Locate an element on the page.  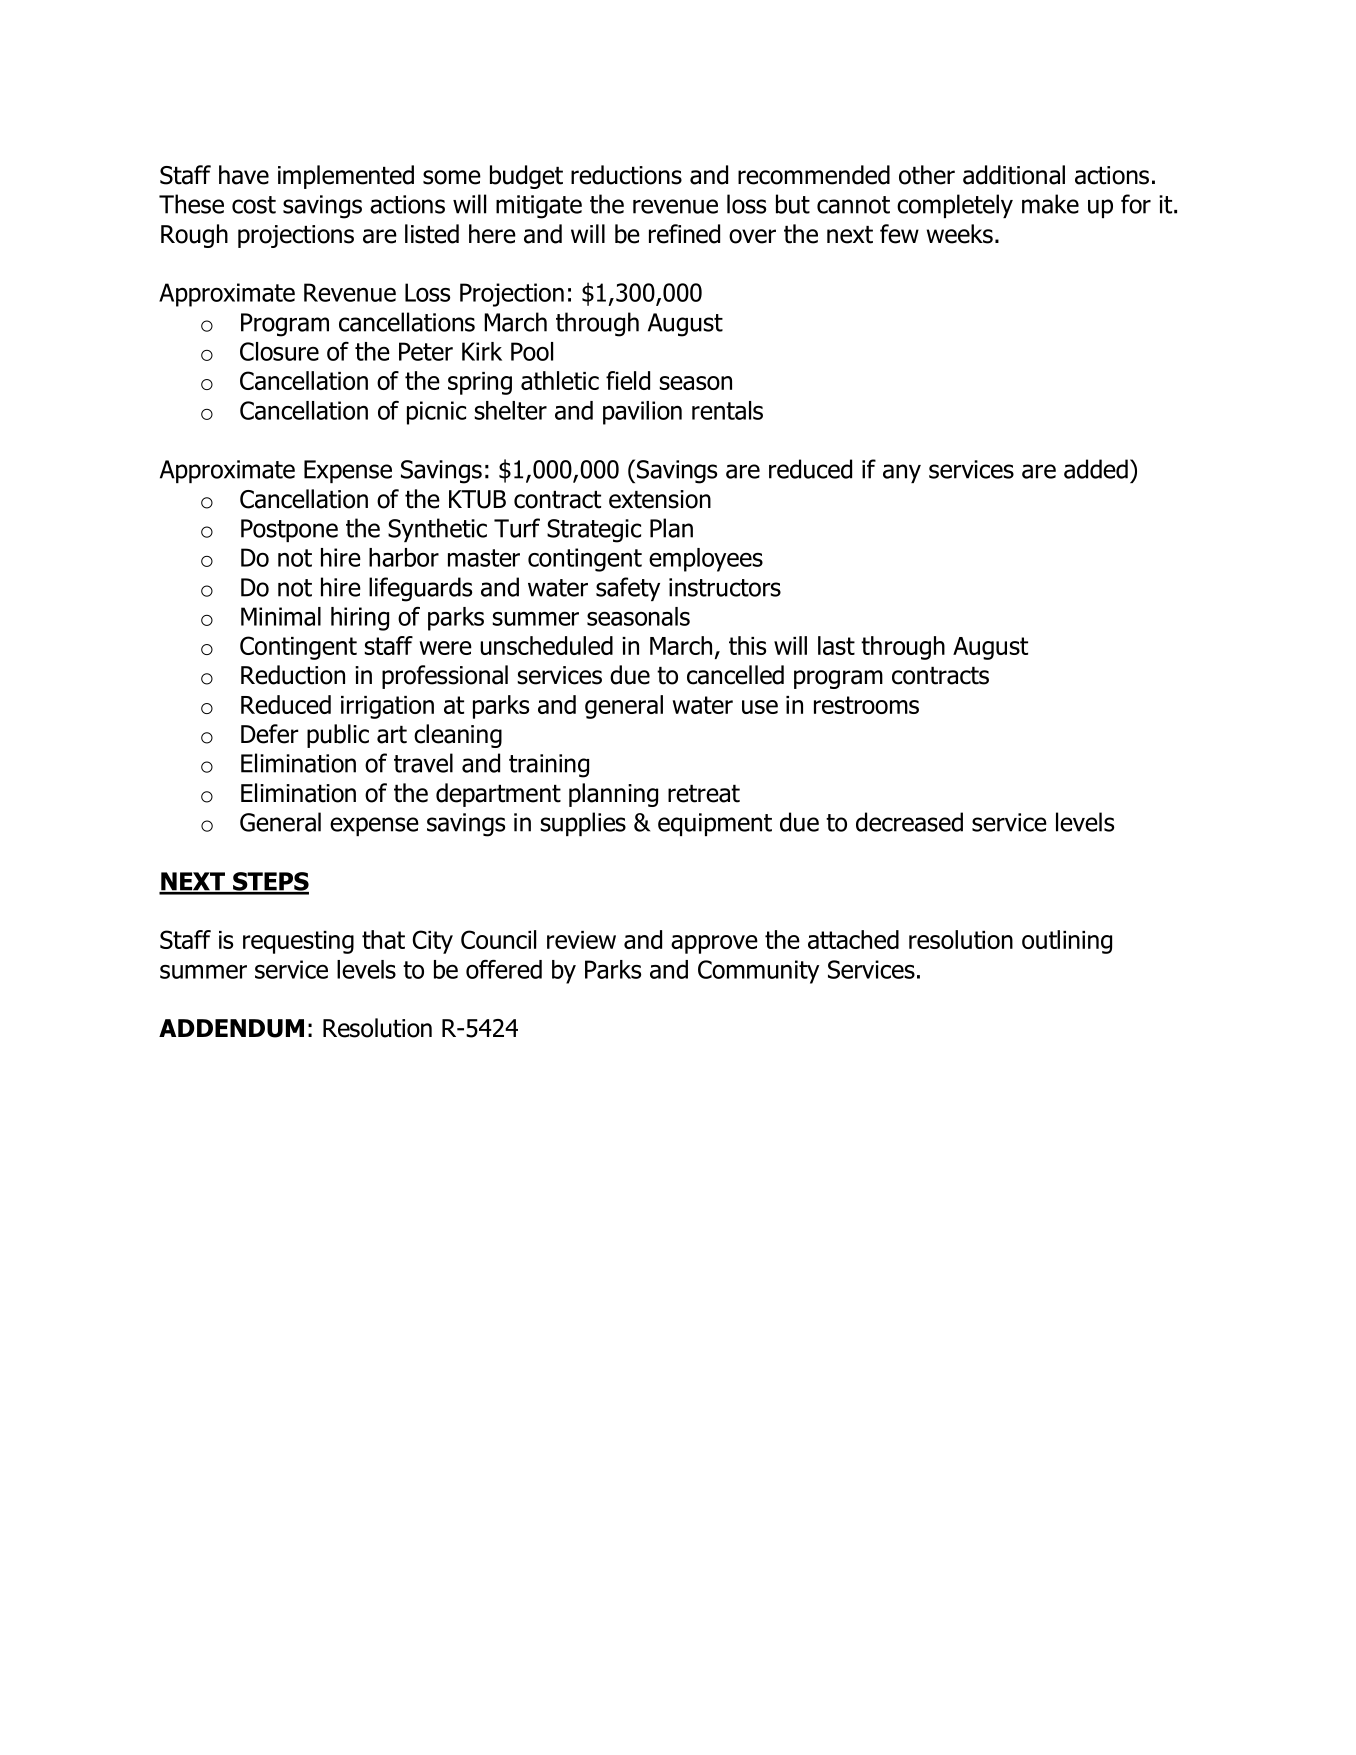
irrigation is located at coordinates (387, 707).
